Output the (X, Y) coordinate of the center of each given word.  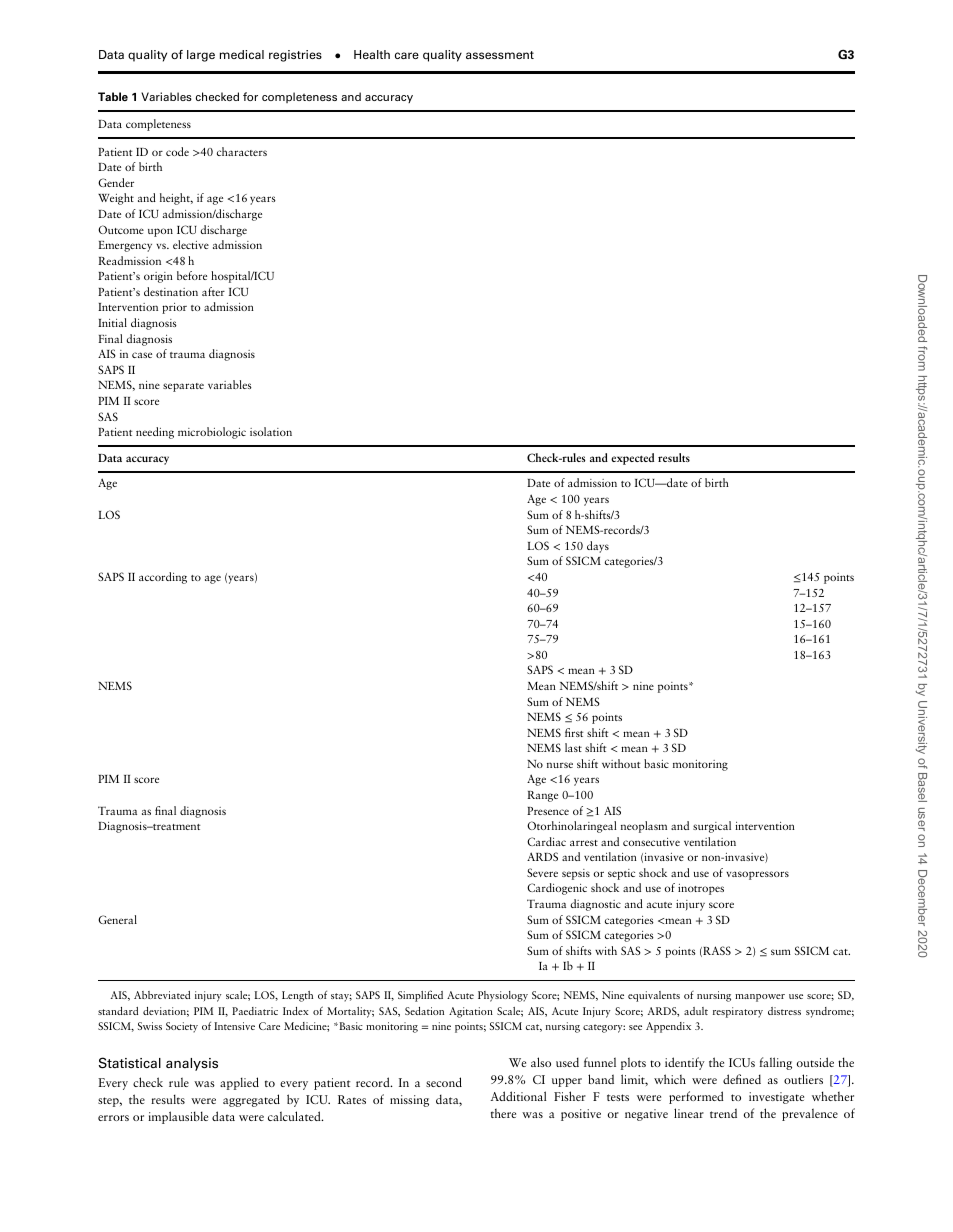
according (163, 578)
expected (632, 459)
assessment (500, 55)
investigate (776, 1098)
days (598, 547)
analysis (192, 1064)
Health (372, 54)
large (201, 56)
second (444, 1082)
